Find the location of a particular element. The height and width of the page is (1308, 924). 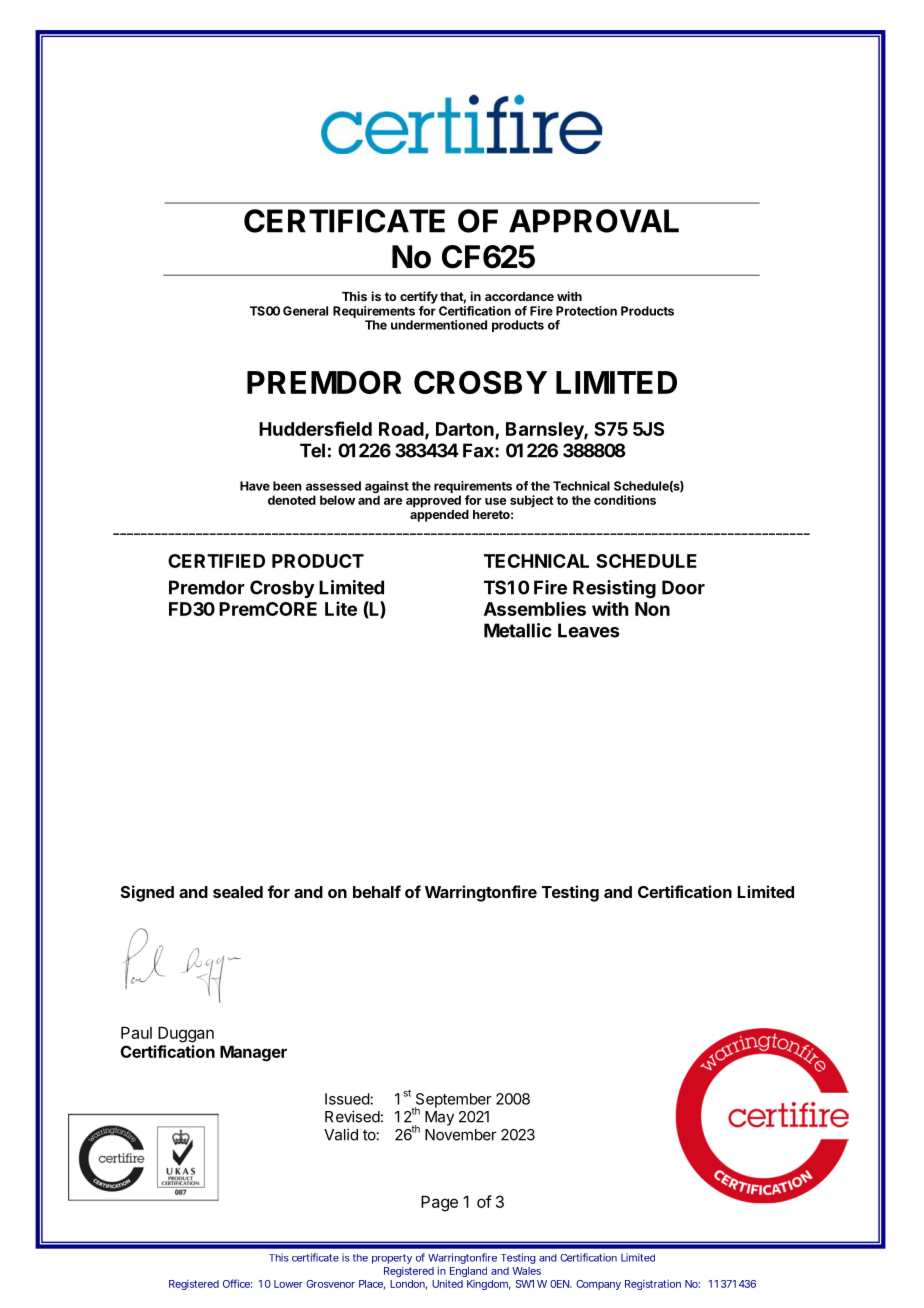

General is located at coordinates (305, 311).
